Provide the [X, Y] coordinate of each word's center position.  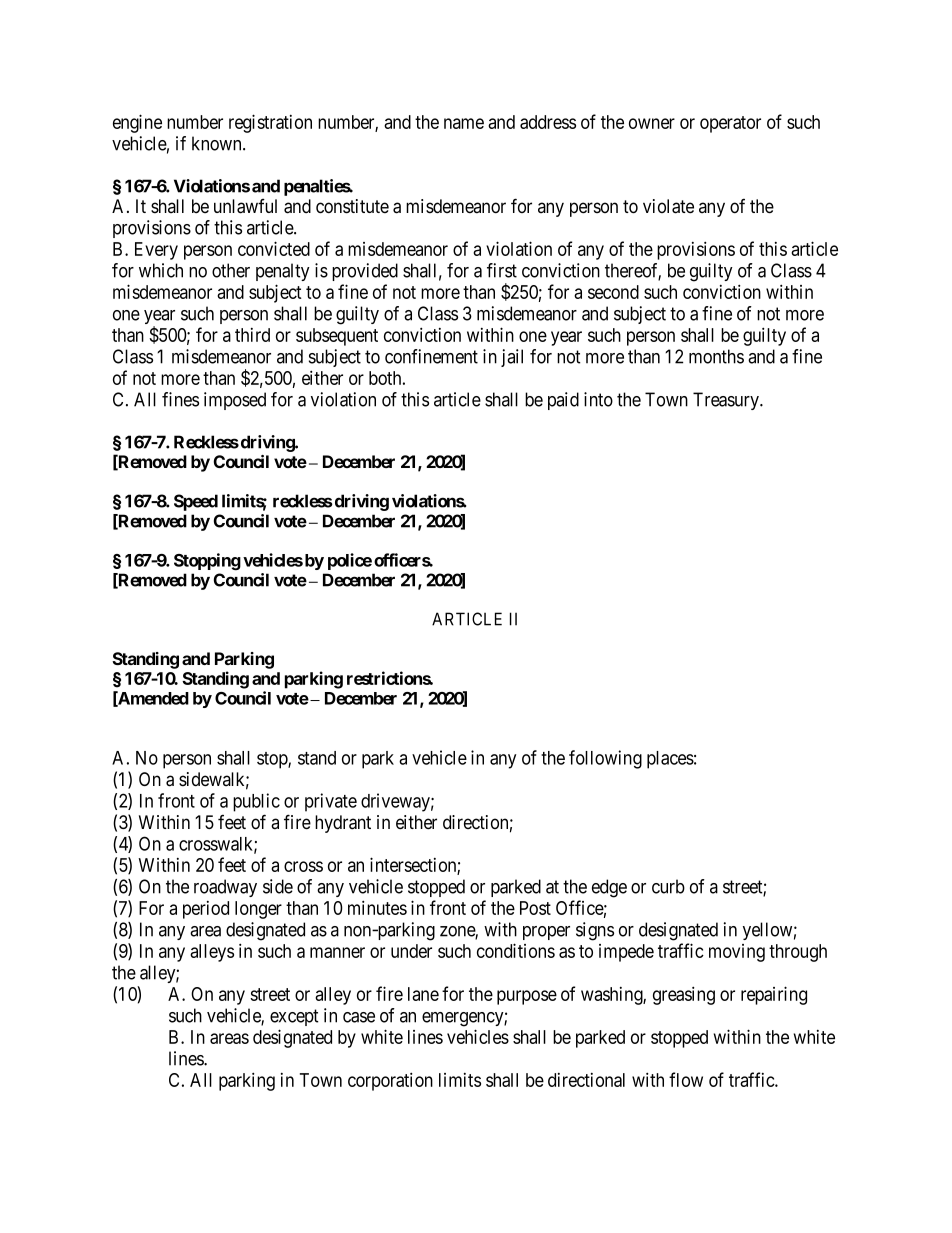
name [464, 123]
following [605, 759]
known [218, 143]
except [294, 1017]
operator [730, 124]
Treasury [727, 401]
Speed [196, 502]
